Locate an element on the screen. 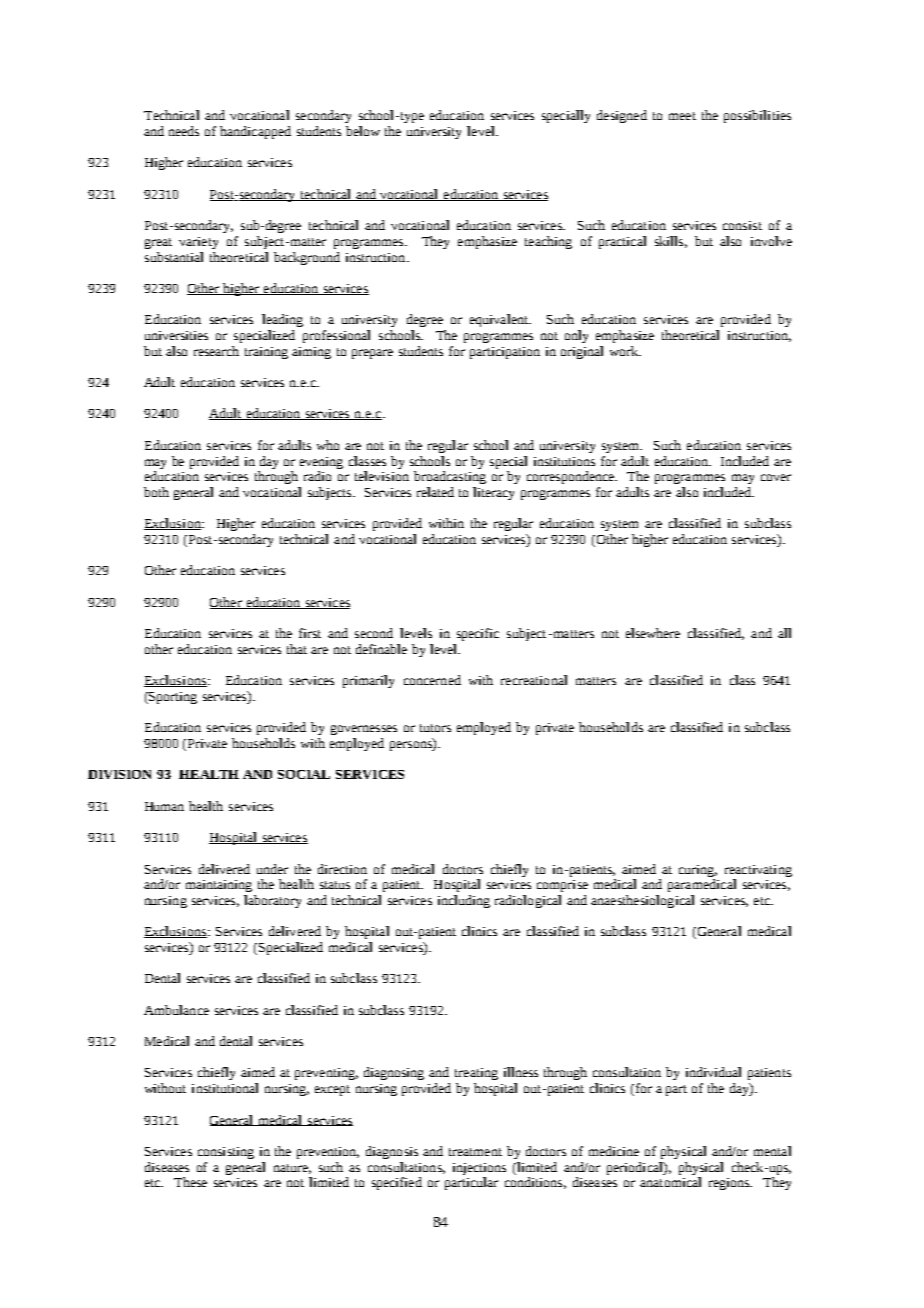 The width and height of the screenshot is (924, 1308). broadcasting is located at coordinates (450, 477).
